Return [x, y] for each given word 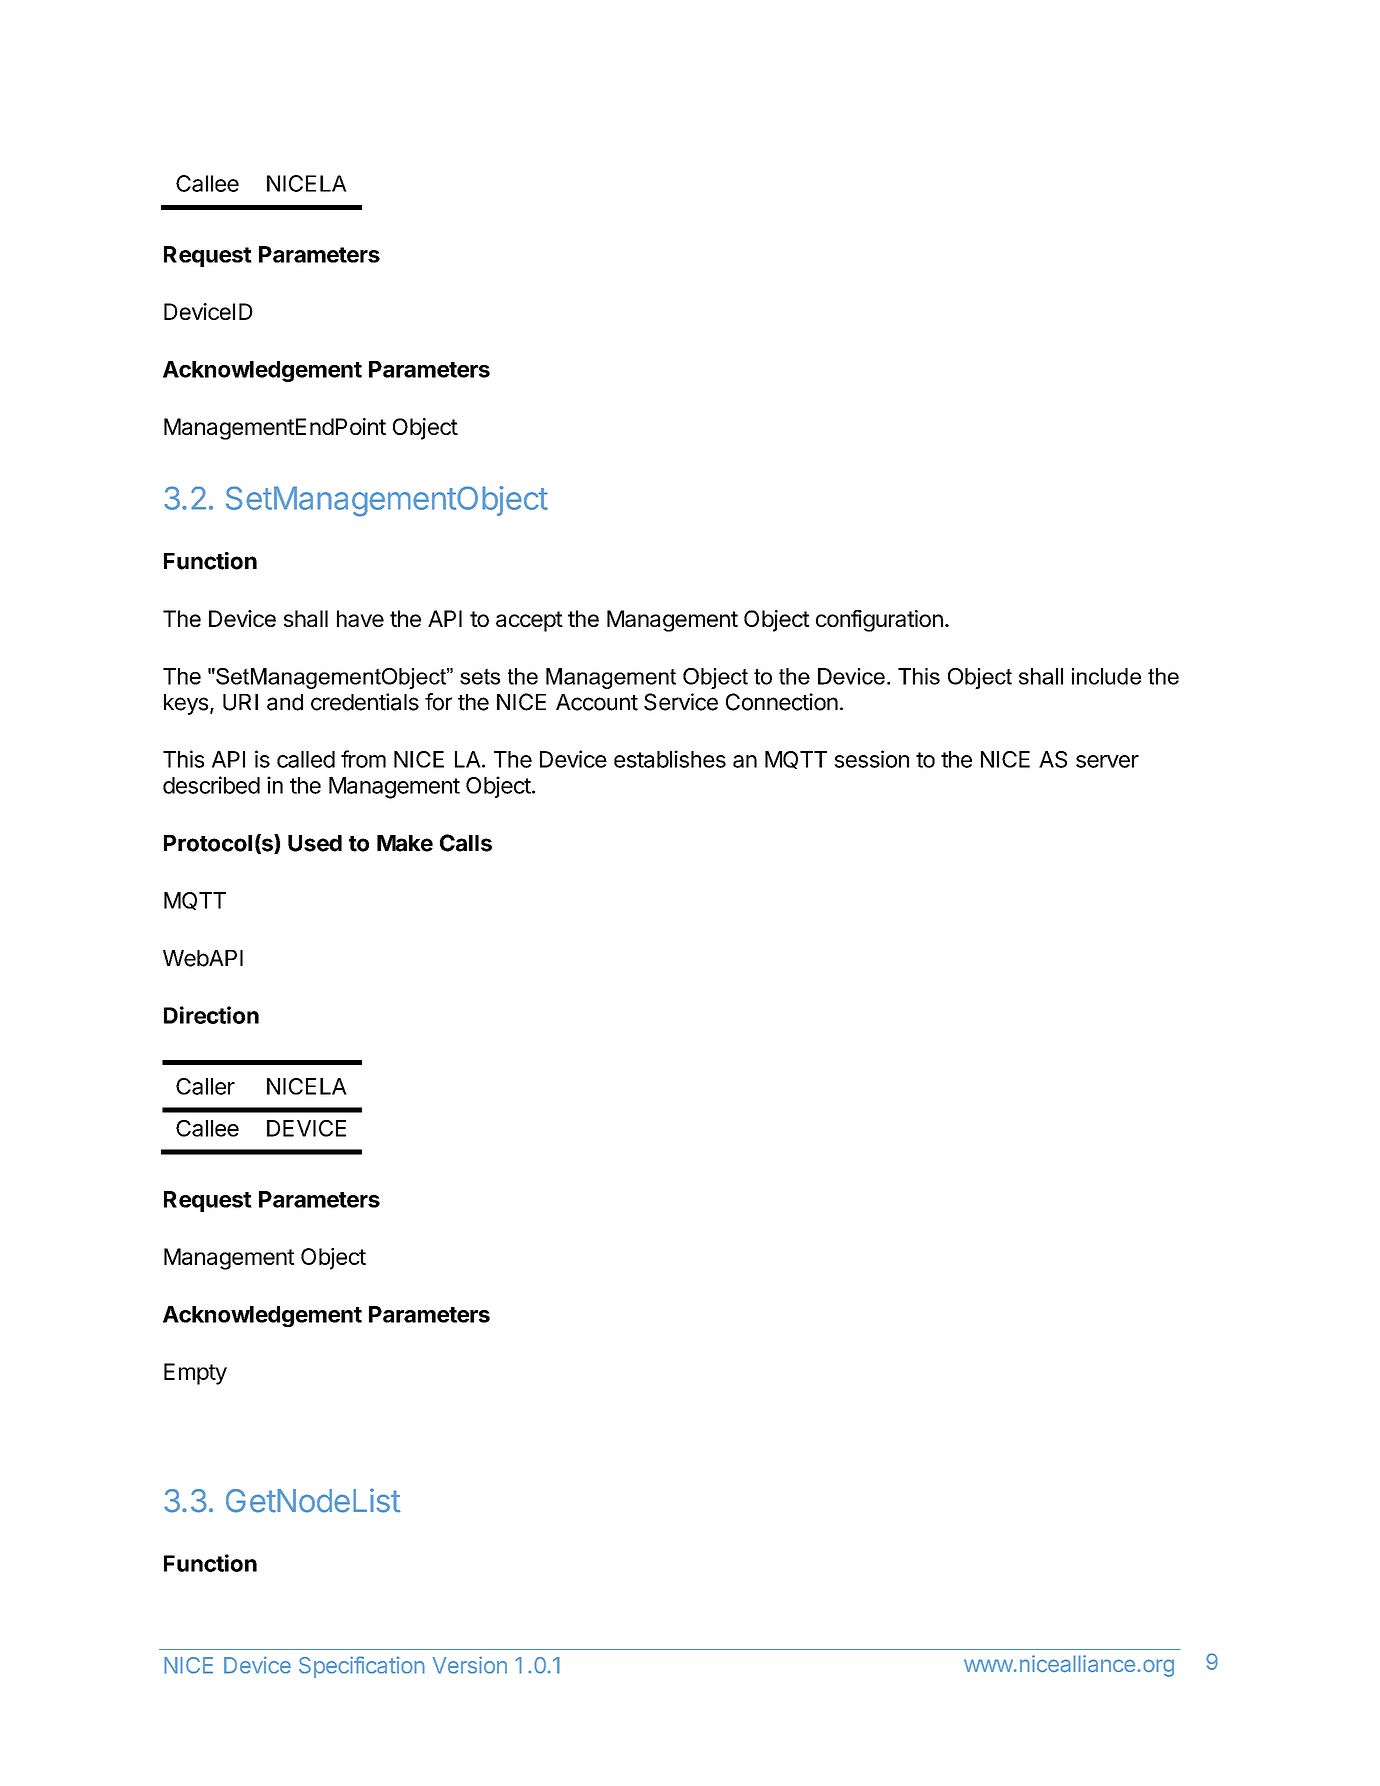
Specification [362, 1667]
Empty [195, 1374]
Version [470, 1665]
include [1106, 676]
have [360, 618]
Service [681, 702]
